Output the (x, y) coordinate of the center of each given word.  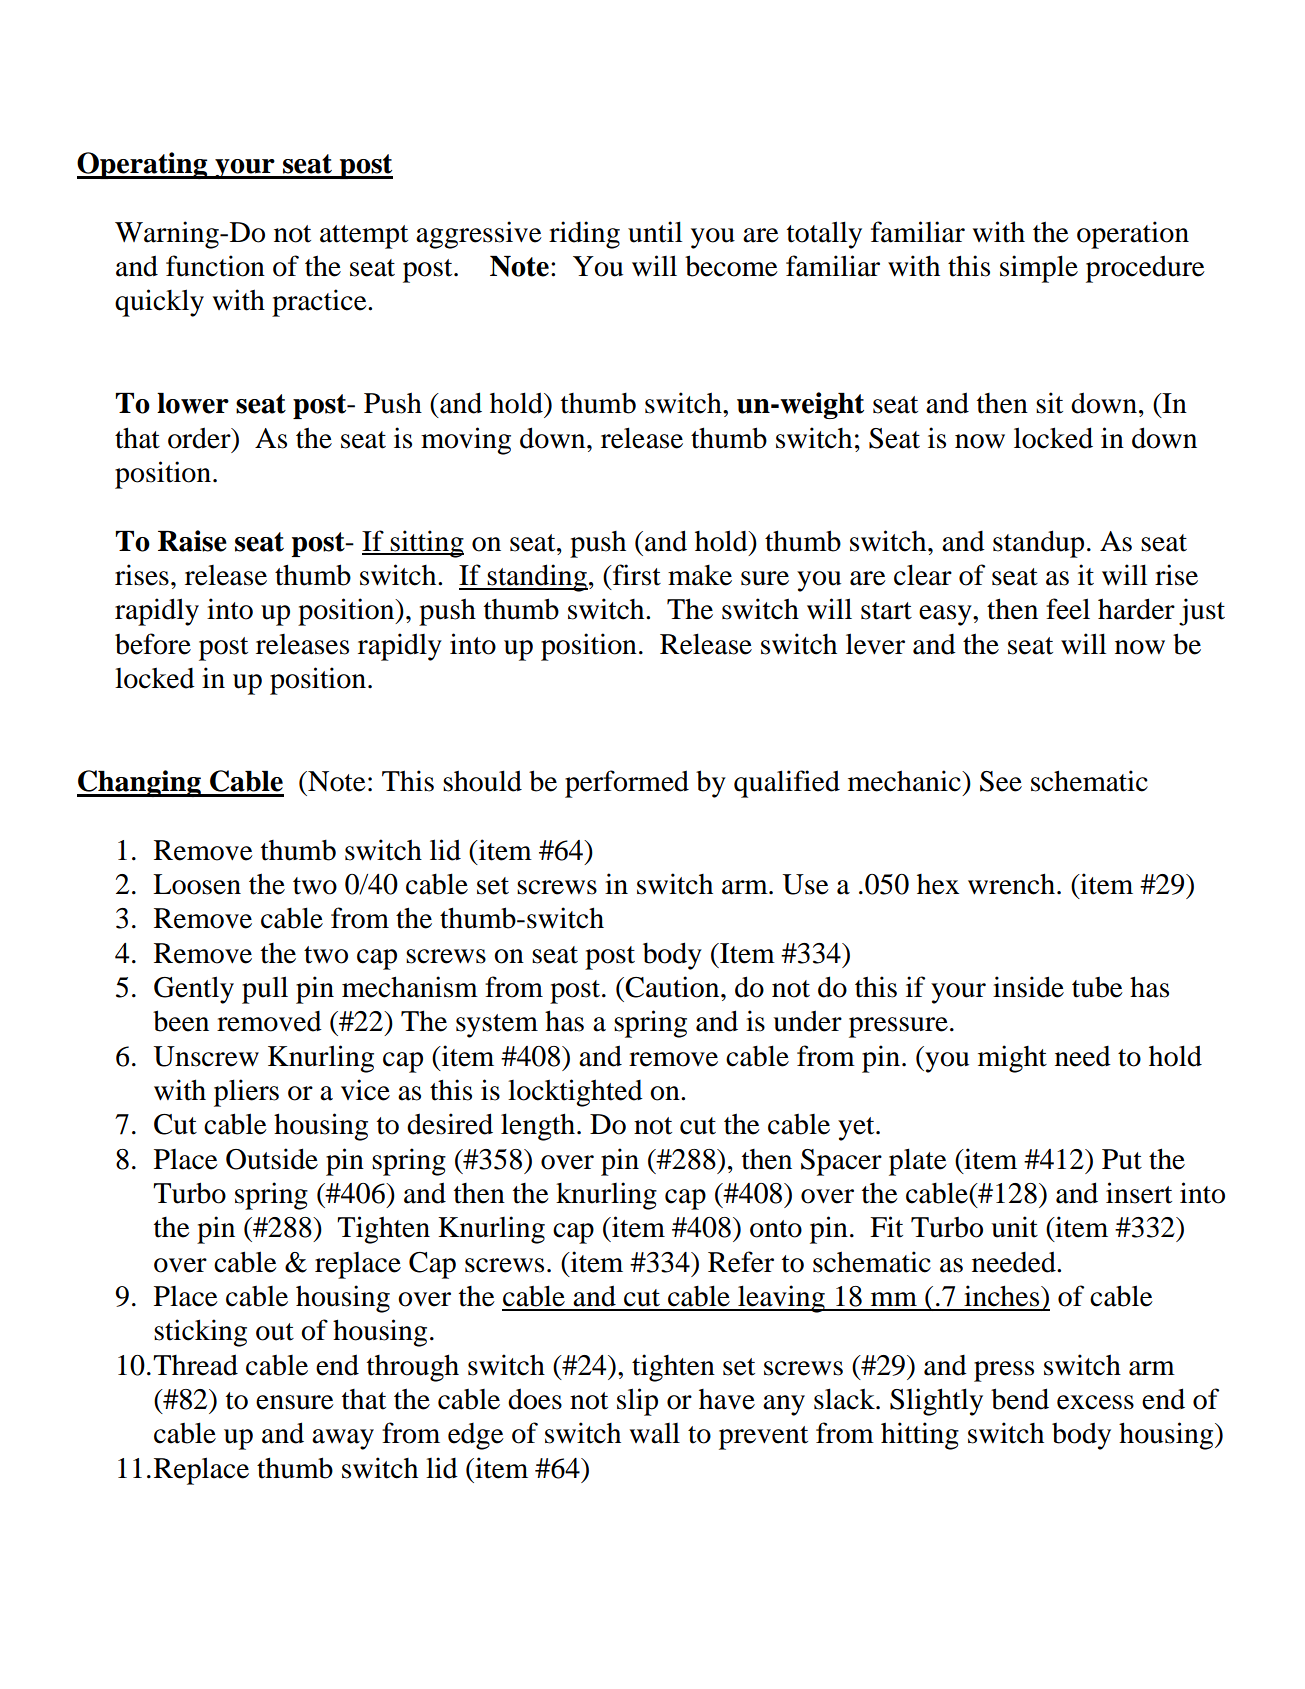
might (1012, 1059)
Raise (192, 541)
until (655, 232)
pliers (246, 1093)
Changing (140, 783)
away (343, 1439)
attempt (364, 237)
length (538, 1127)
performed (627, 784)
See (1001, 781)
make (700, 575)
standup (1038, 544)
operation (1133, 235)
